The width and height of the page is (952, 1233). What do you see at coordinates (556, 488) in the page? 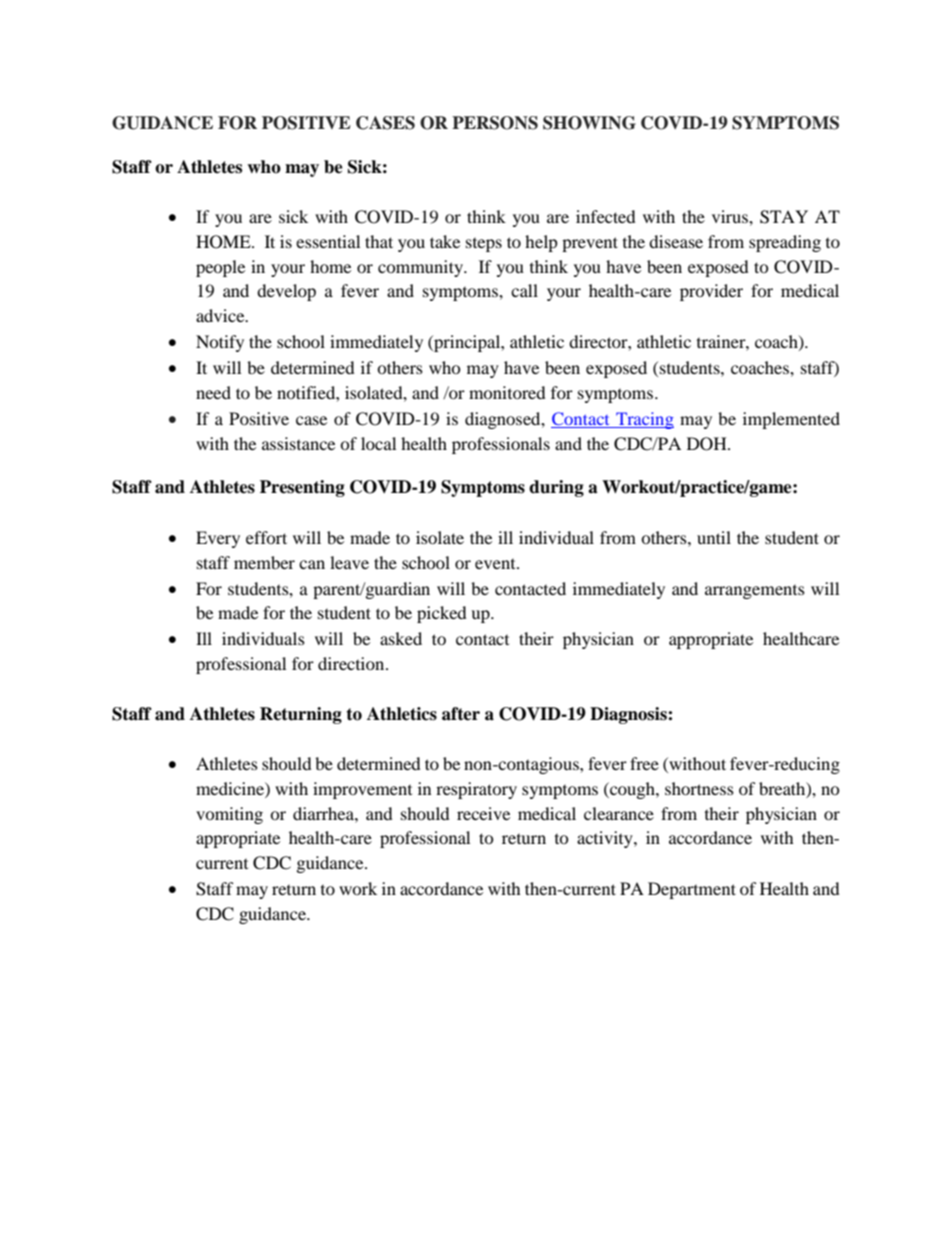
I see `during` at bounding box center [556, 488].
